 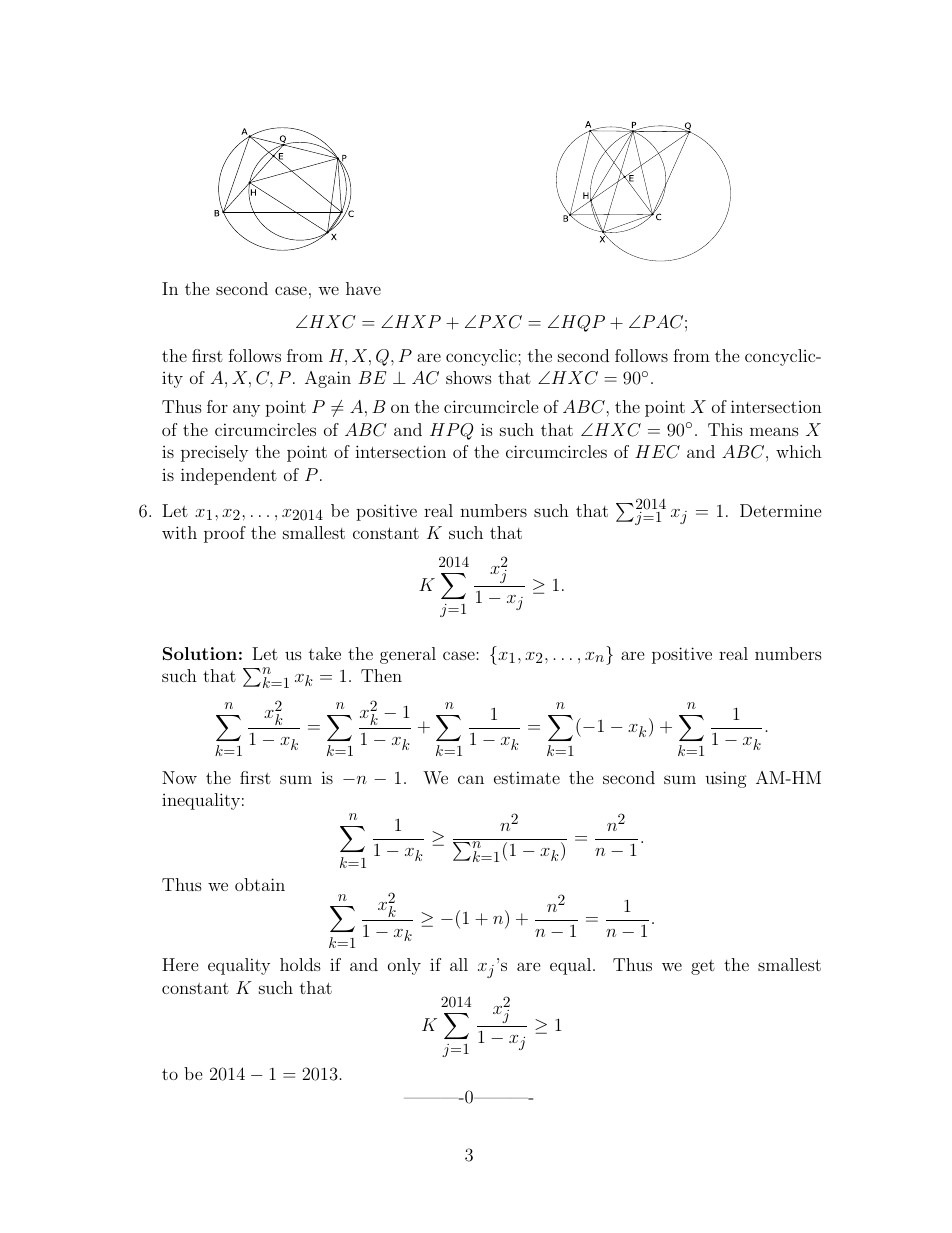 What do you see at coordinates (469, 377) in the page?
I see `shows` at bounding box center [469, 377].
